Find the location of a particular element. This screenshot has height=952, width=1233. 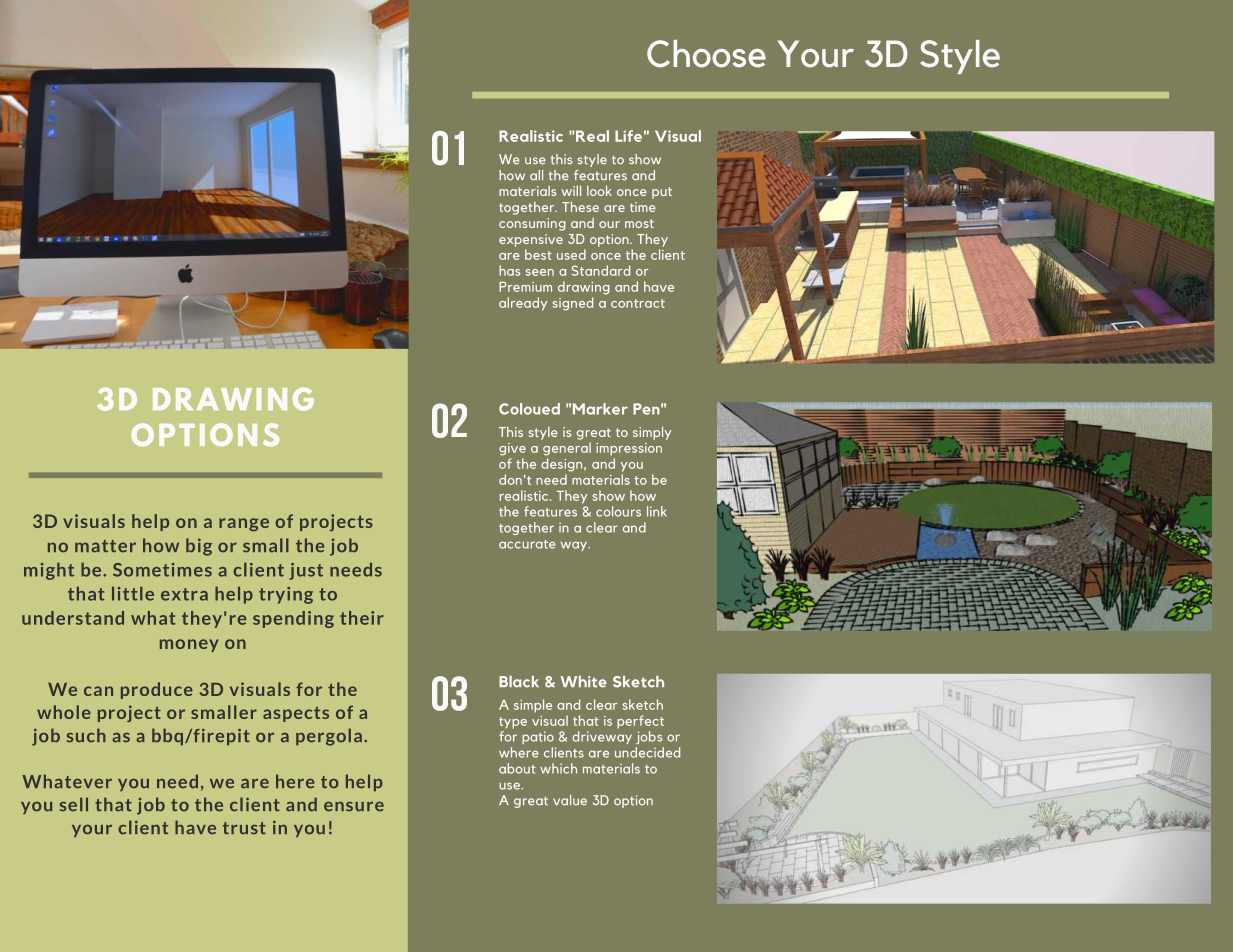

Life is located at coordinates (628, 136).
